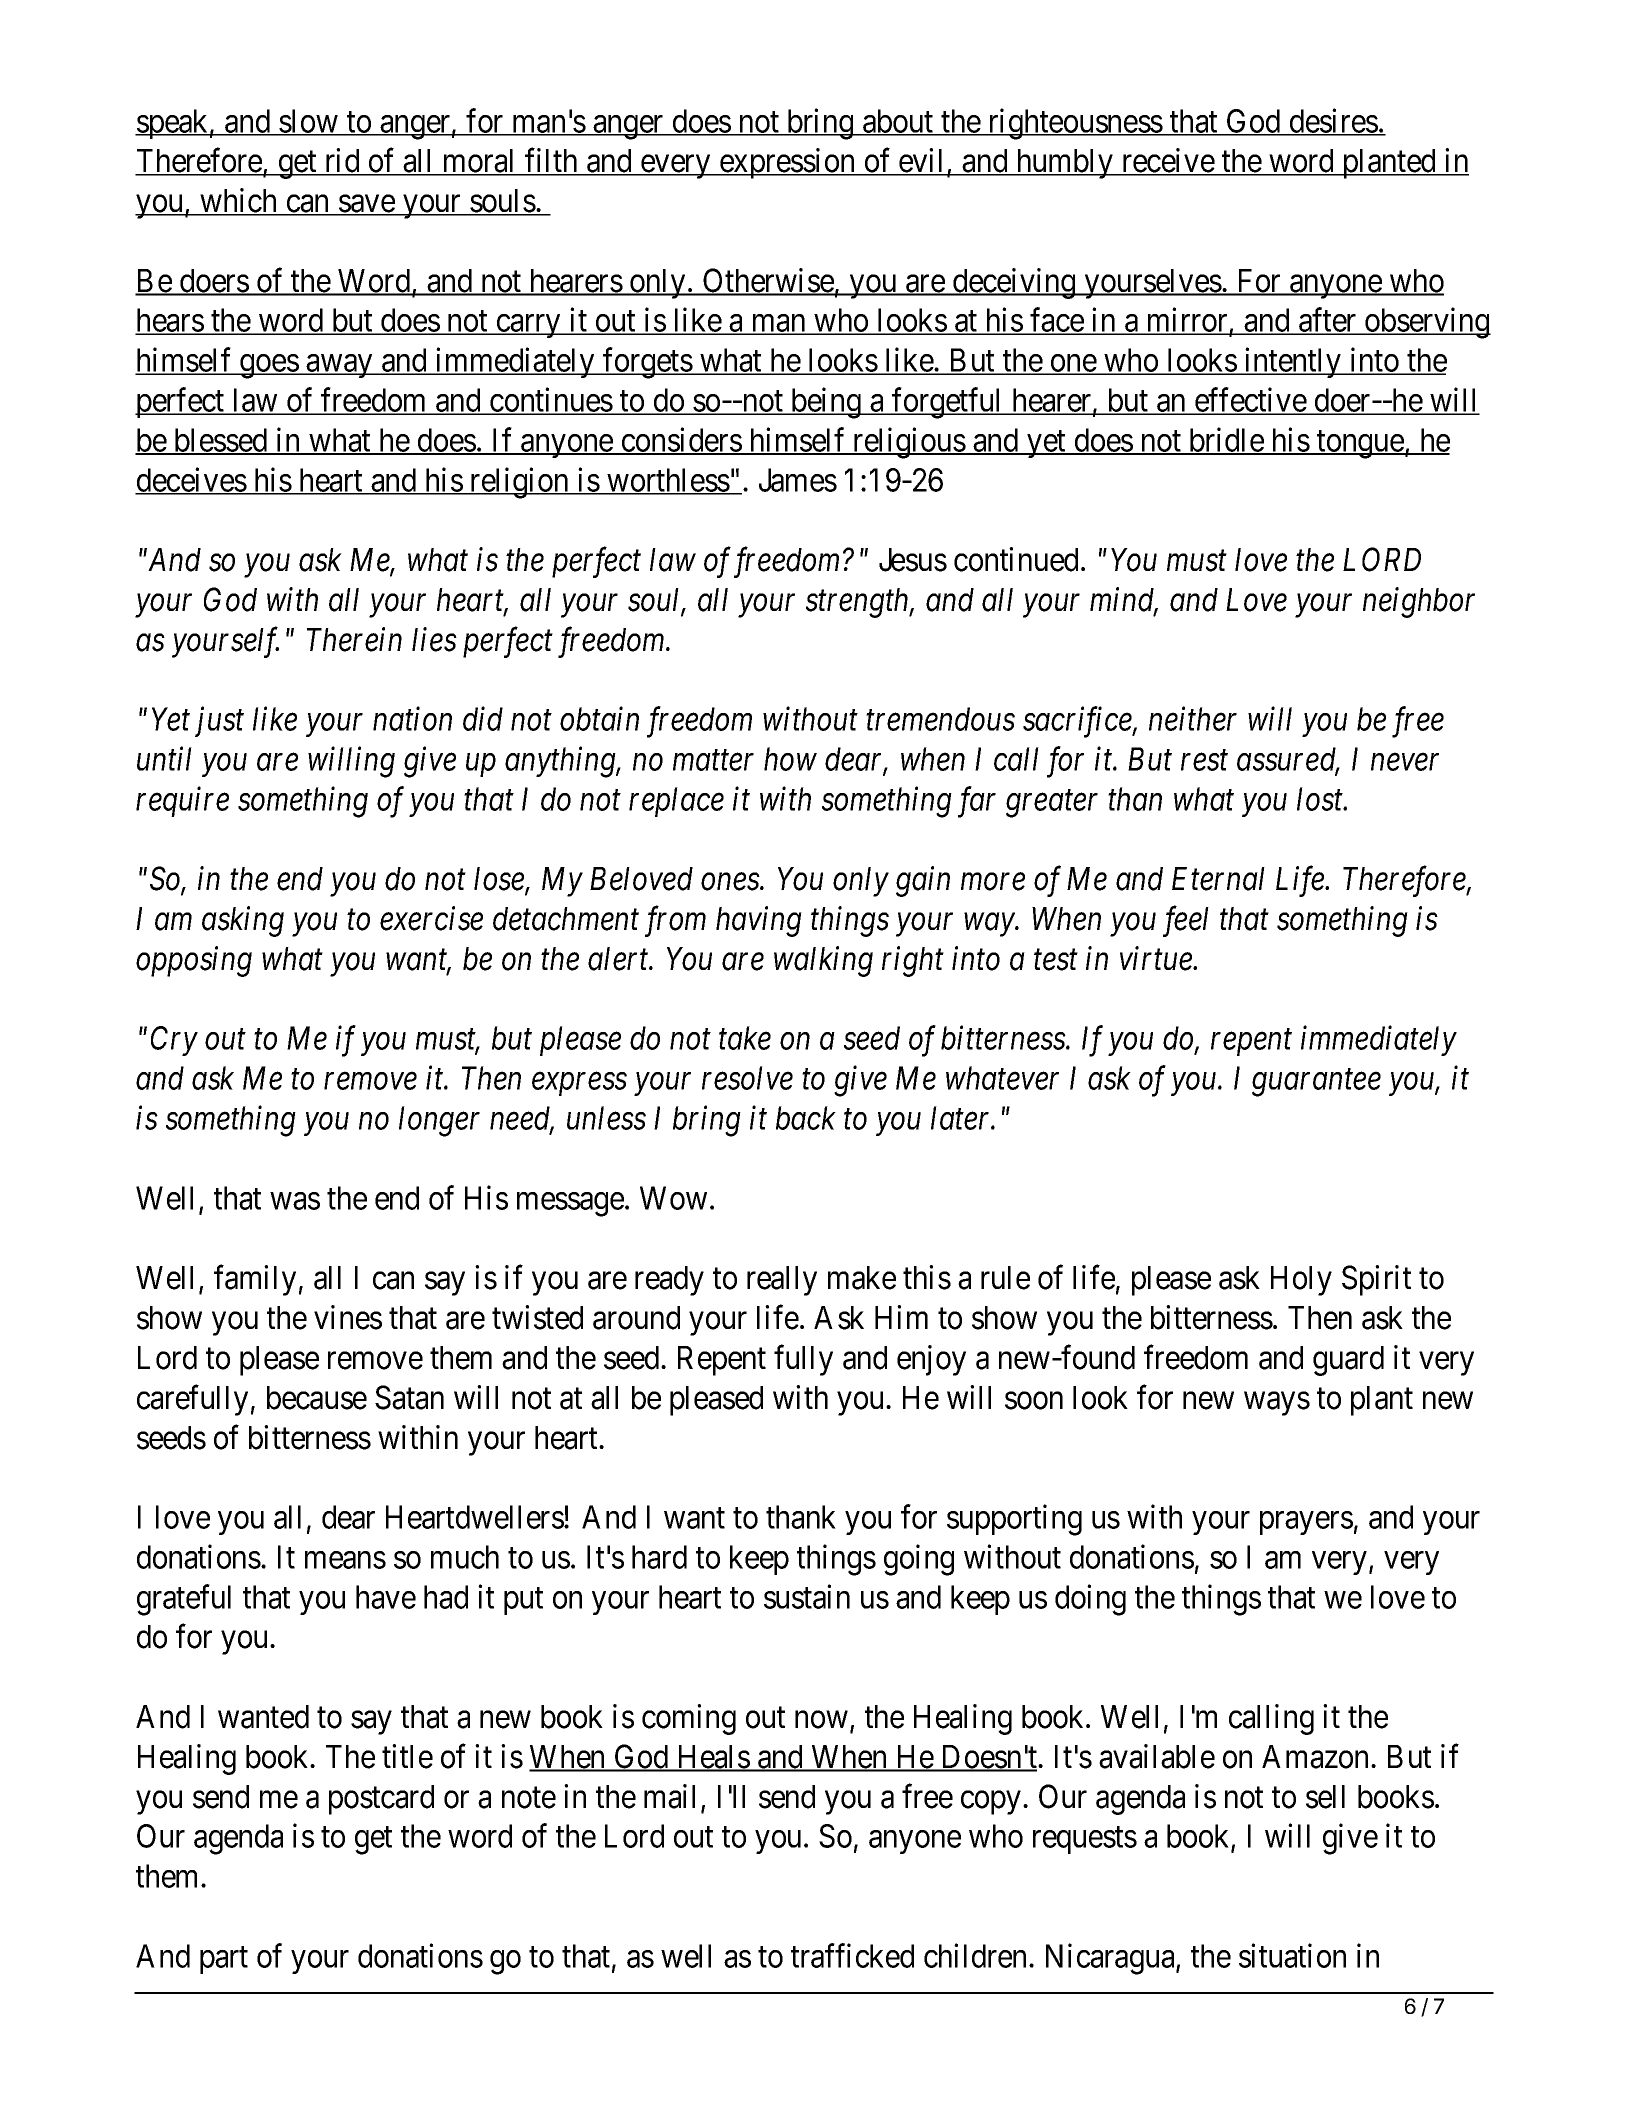 This document has height=2106, width=1628. Describe the element at coordinates (1316, 1083) in the document. I see `guarantee` at that location.
